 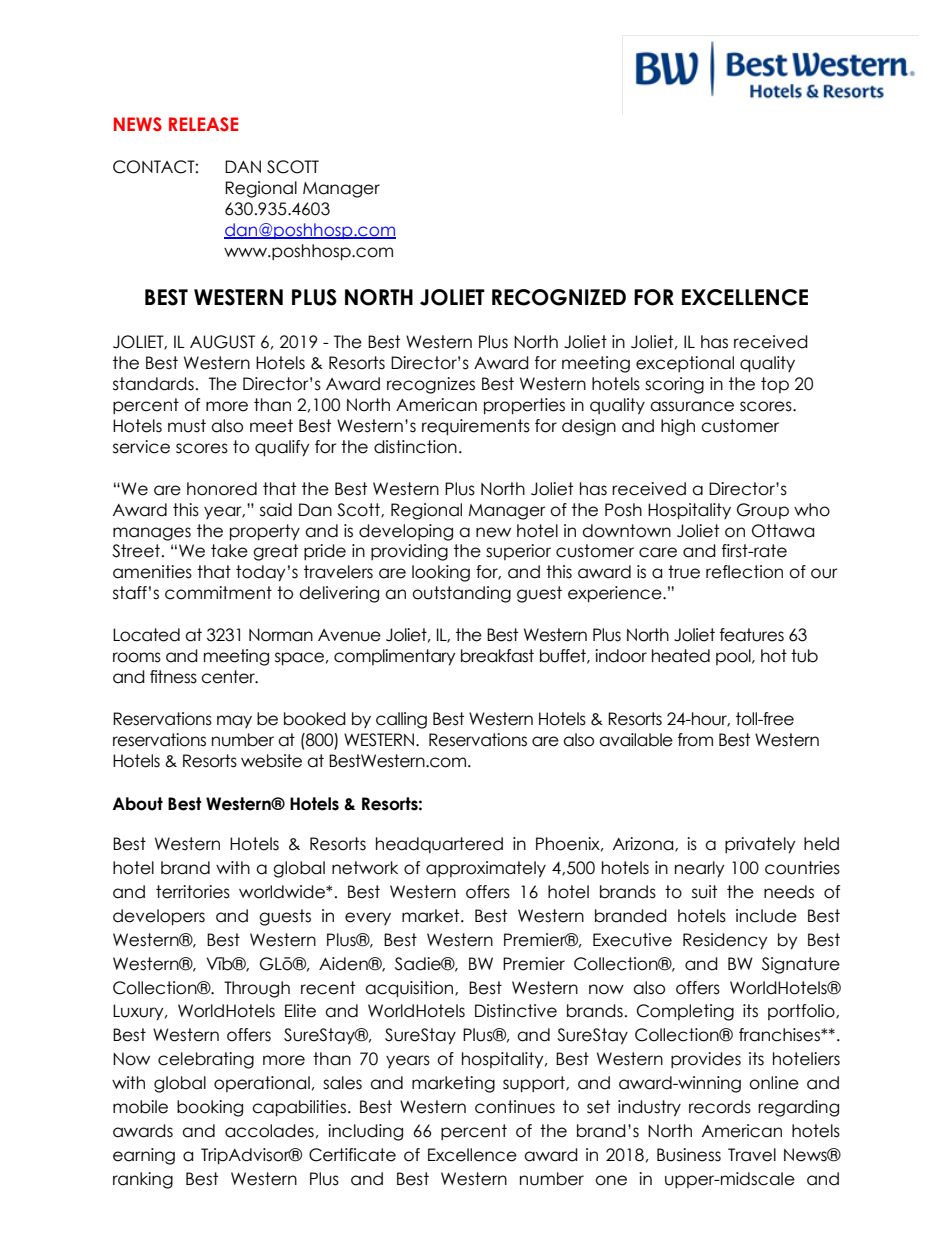 What do you see at coordinates (137, 804) in the screenshot?
I see `About` at bounding box center [137, 804].
